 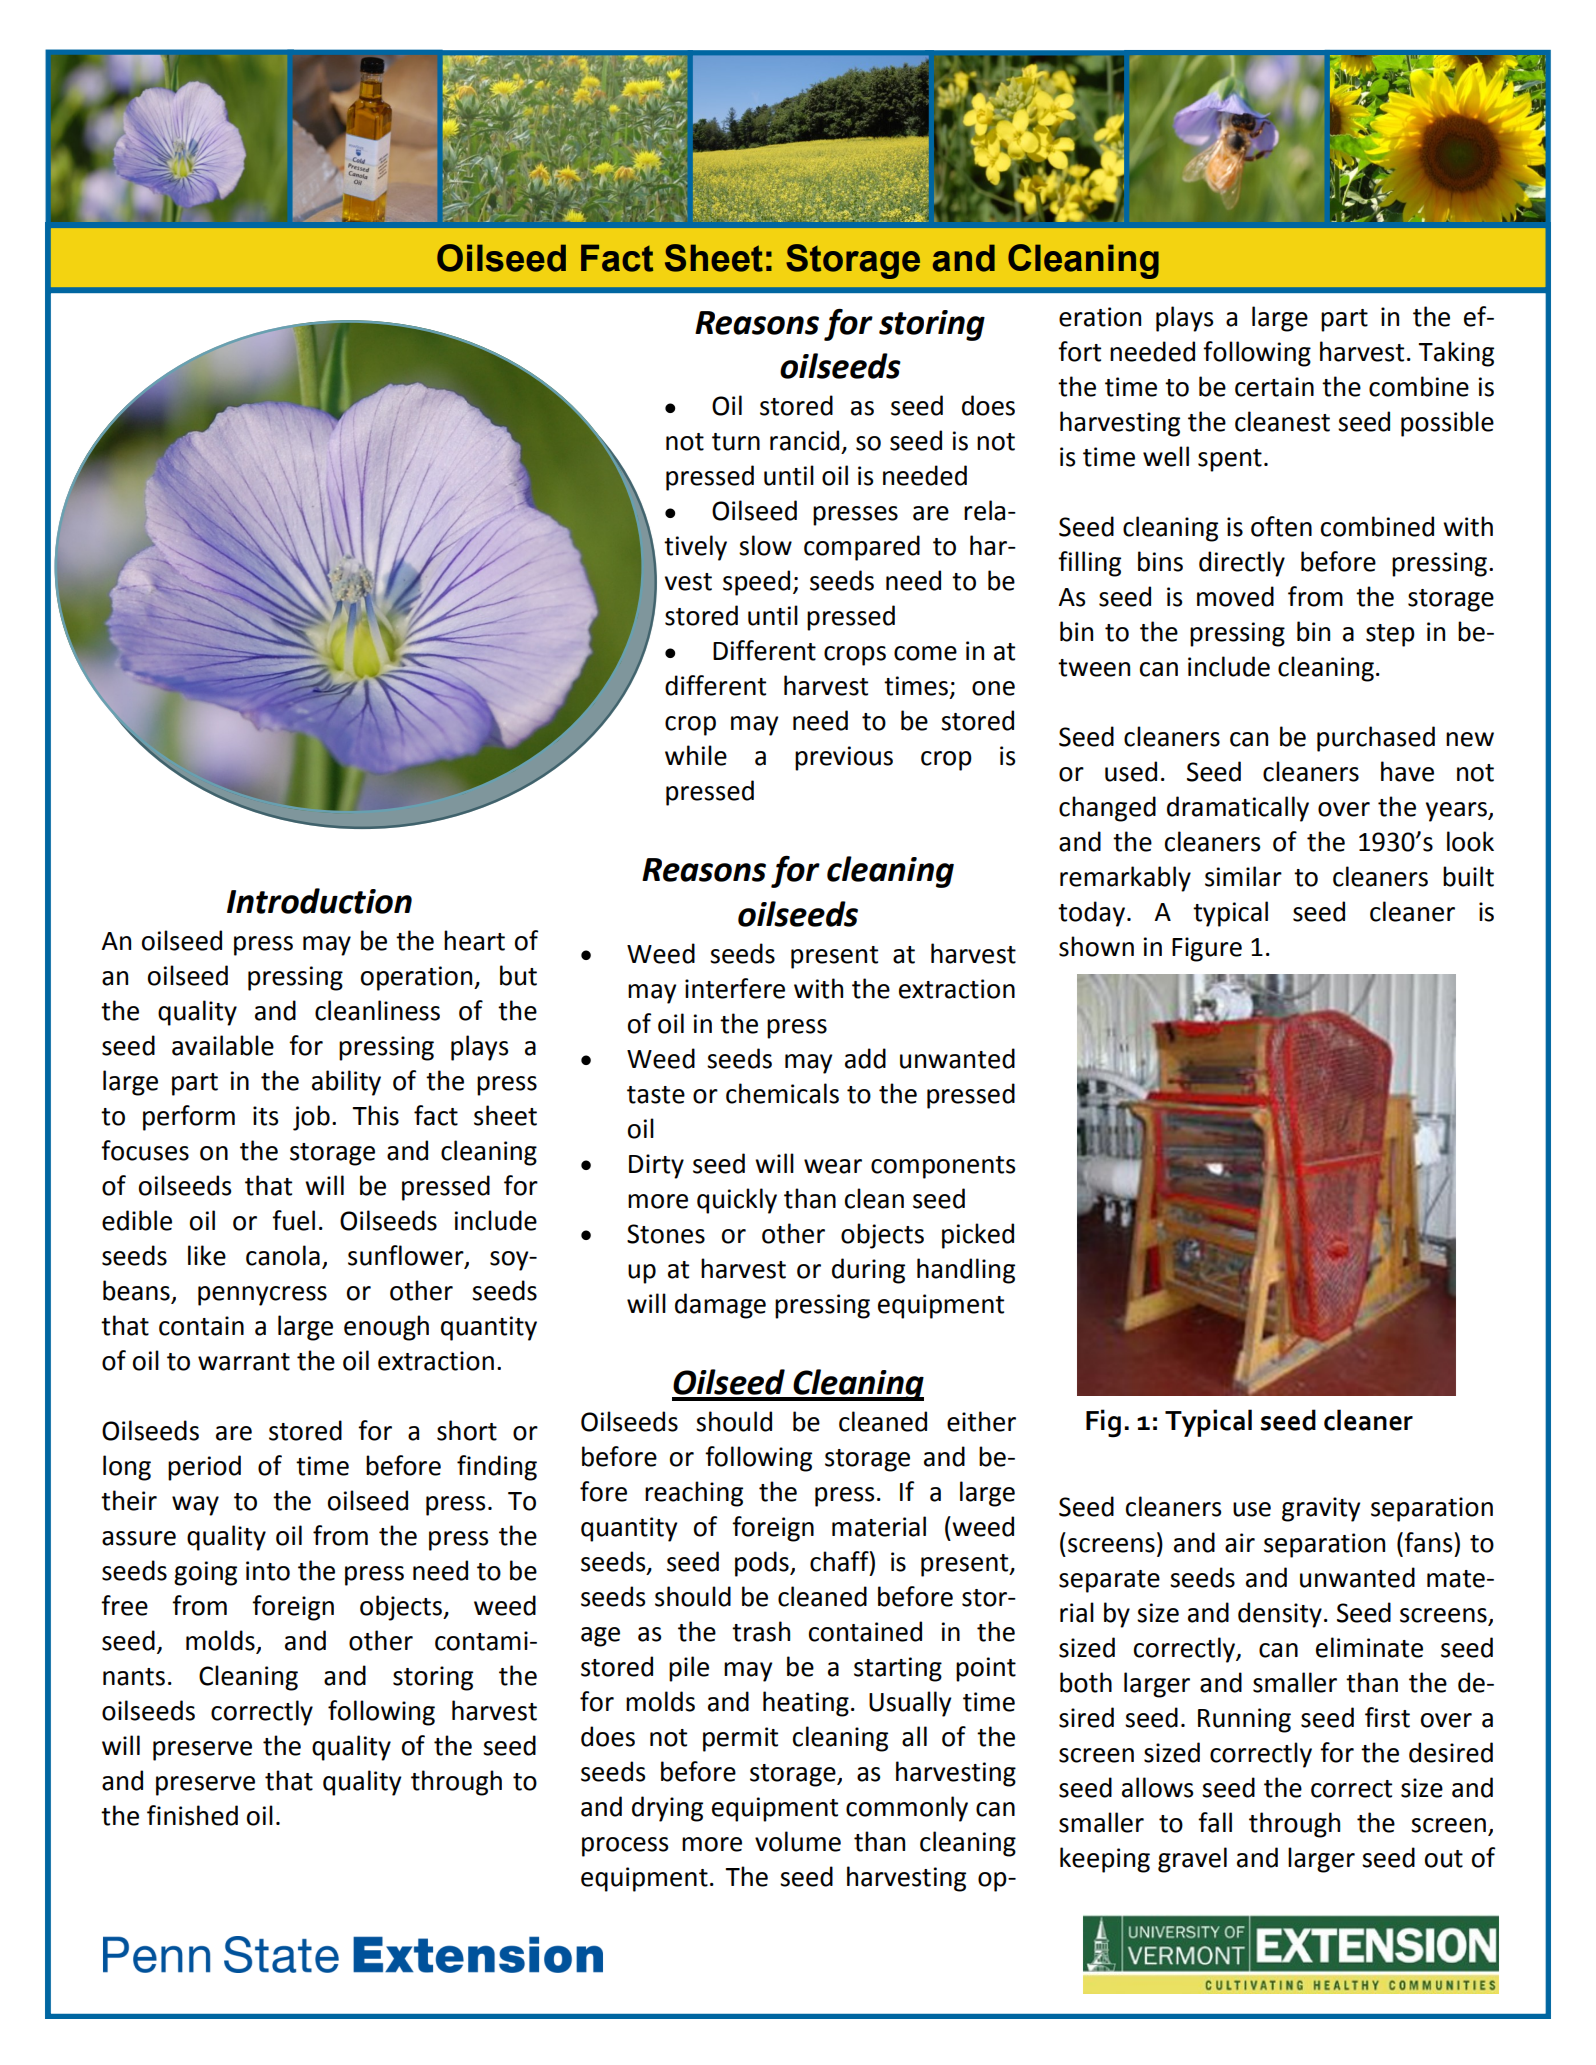 What do you see at coordinates (798, 1841) in the image?
I see `volume` at bounding box center [798, 1841].
